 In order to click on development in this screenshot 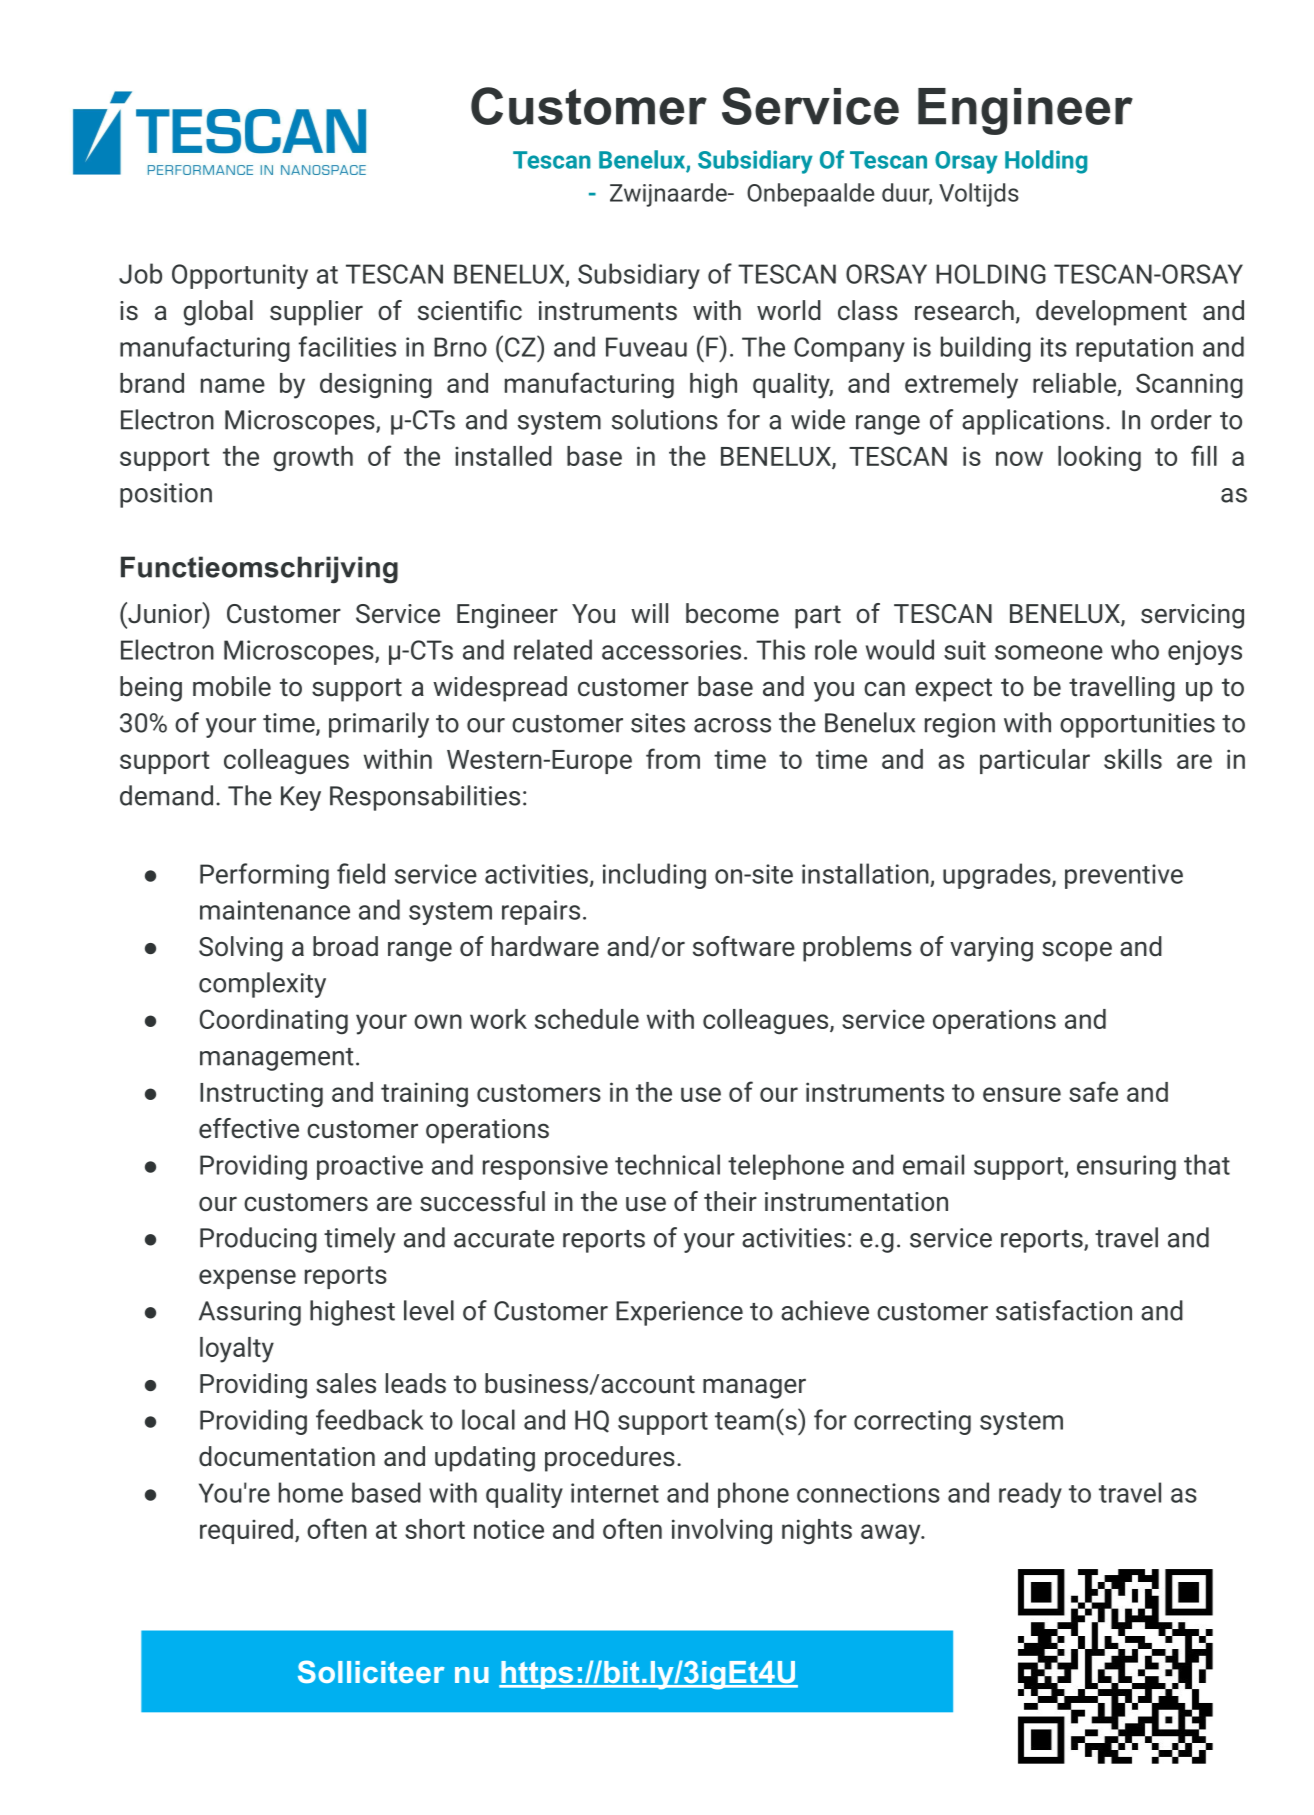, I will do `click(1111, 313)`.
